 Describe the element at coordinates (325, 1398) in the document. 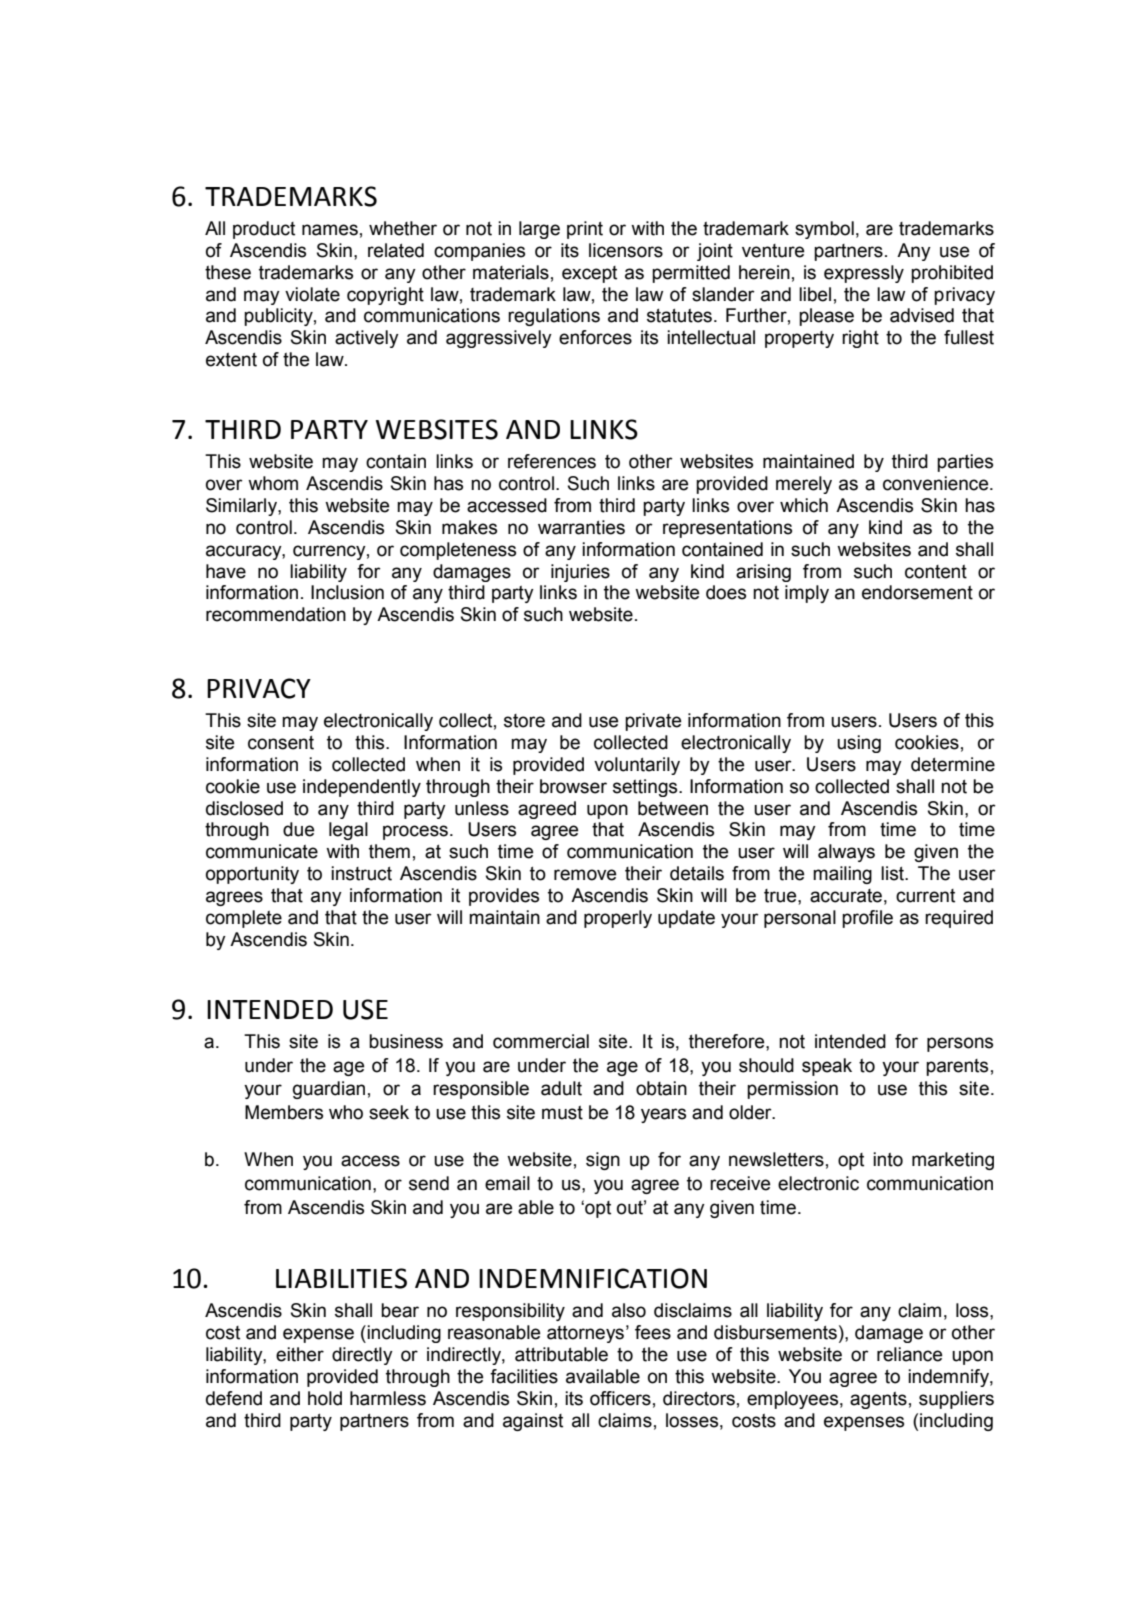

I see `hold` at that location.
